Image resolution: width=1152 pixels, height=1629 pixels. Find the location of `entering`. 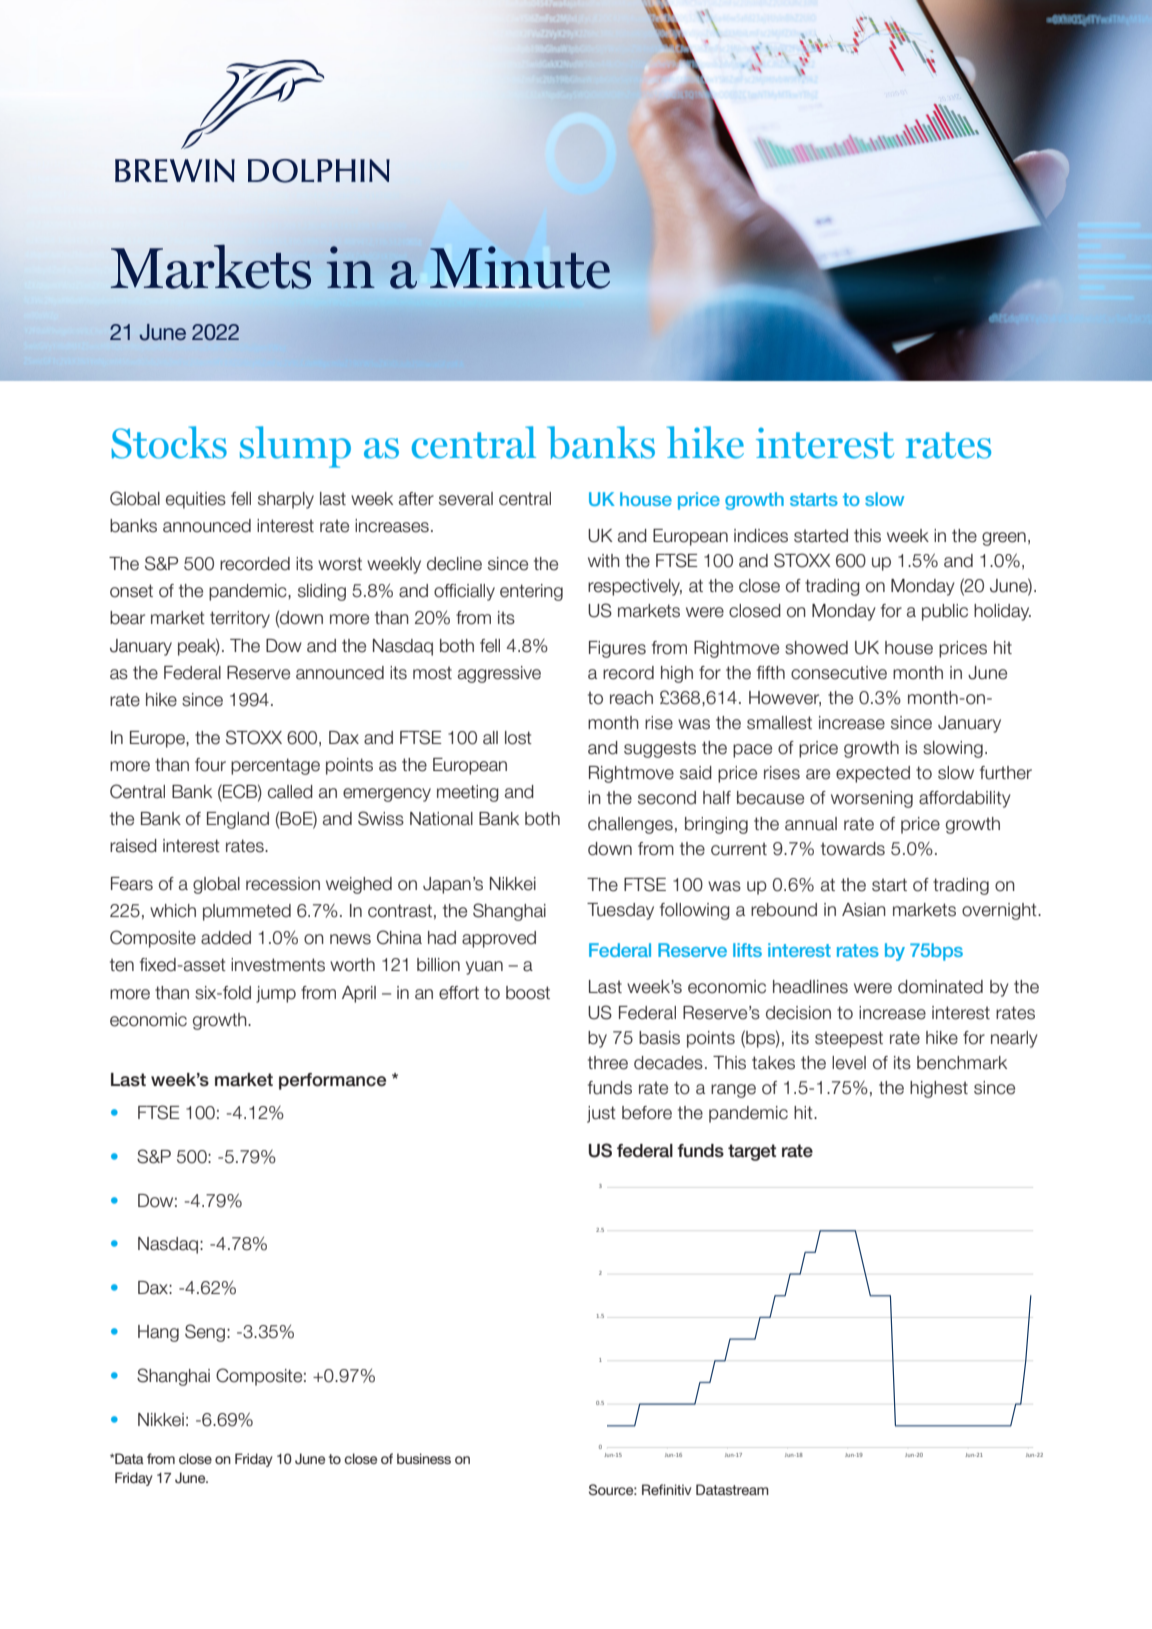

entering is located at coordinates (531, 592).
